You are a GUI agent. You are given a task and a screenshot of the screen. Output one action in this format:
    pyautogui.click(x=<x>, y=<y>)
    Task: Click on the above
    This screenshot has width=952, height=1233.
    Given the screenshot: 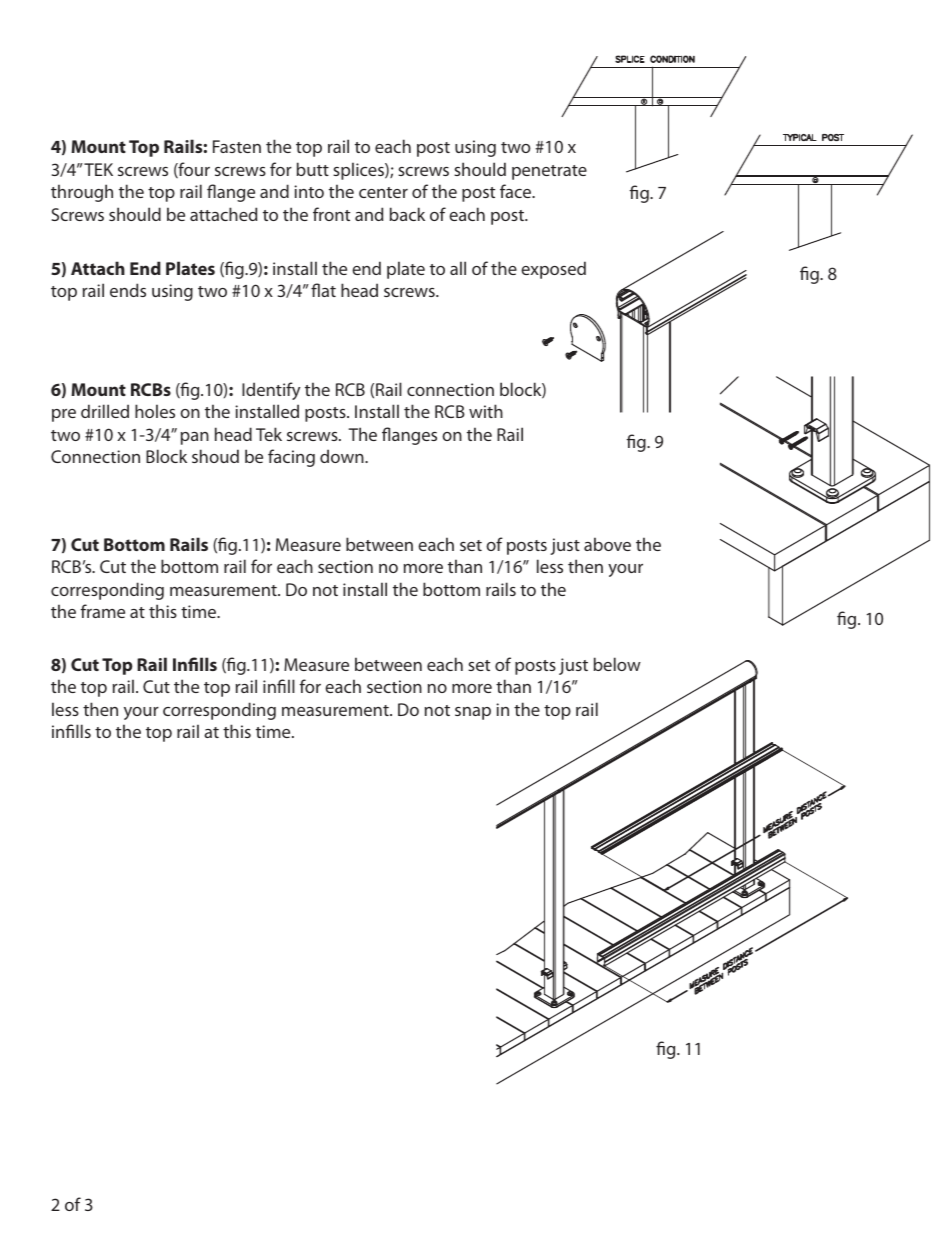 What is the action you would take?
    pyautogui.click(x=607, y=544)
